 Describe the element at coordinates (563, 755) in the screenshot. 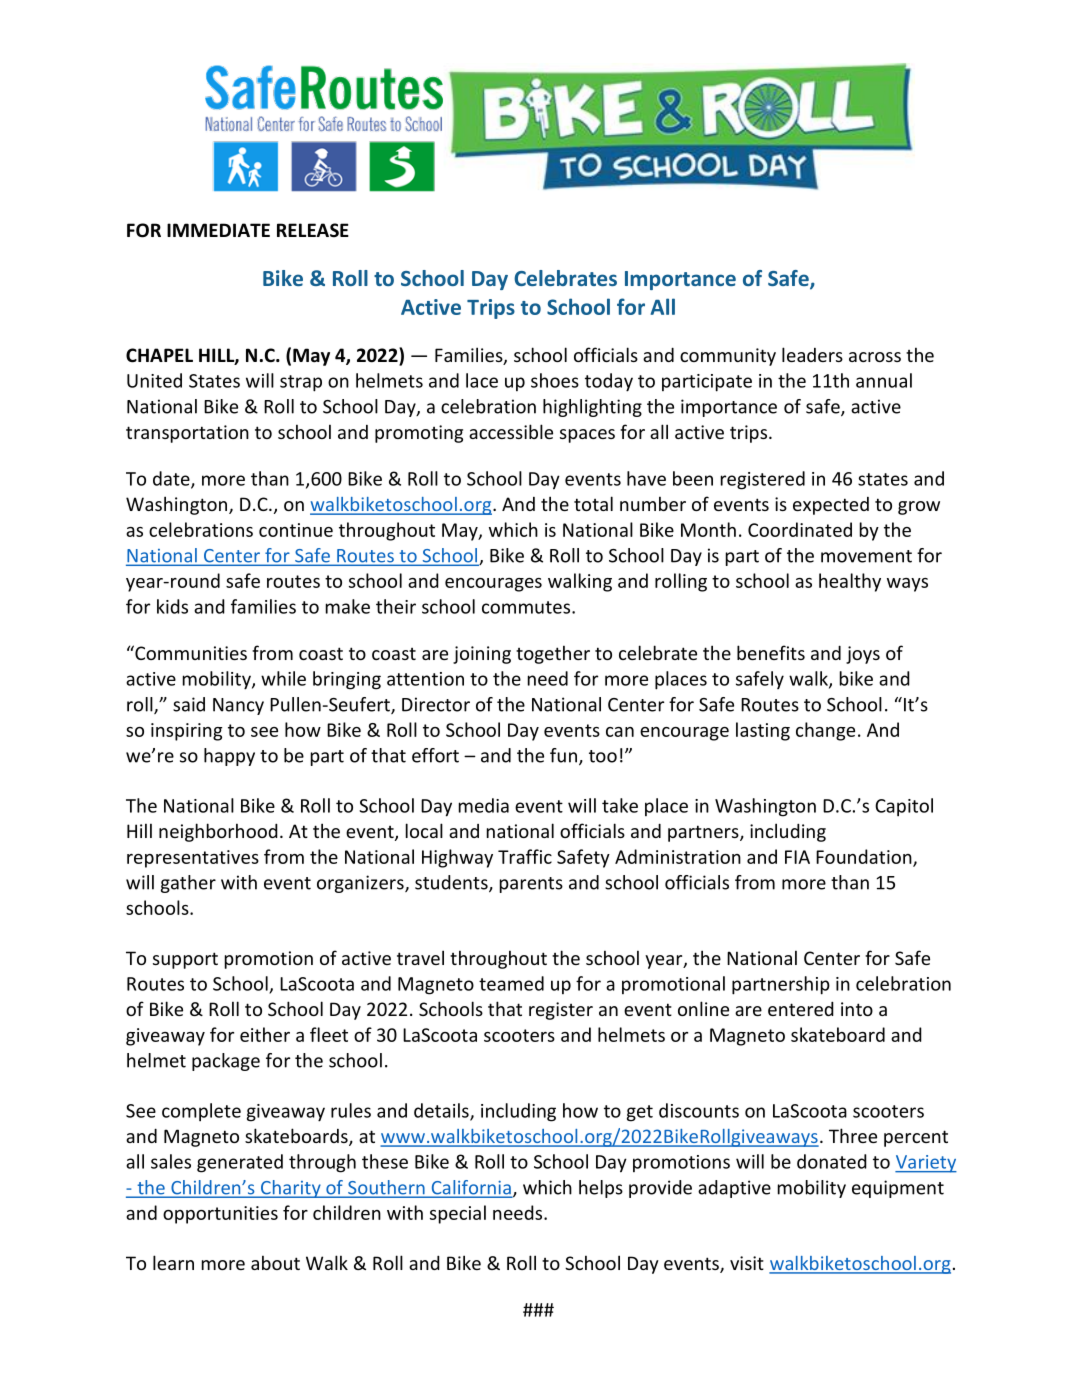

I see `fun` at that location.
